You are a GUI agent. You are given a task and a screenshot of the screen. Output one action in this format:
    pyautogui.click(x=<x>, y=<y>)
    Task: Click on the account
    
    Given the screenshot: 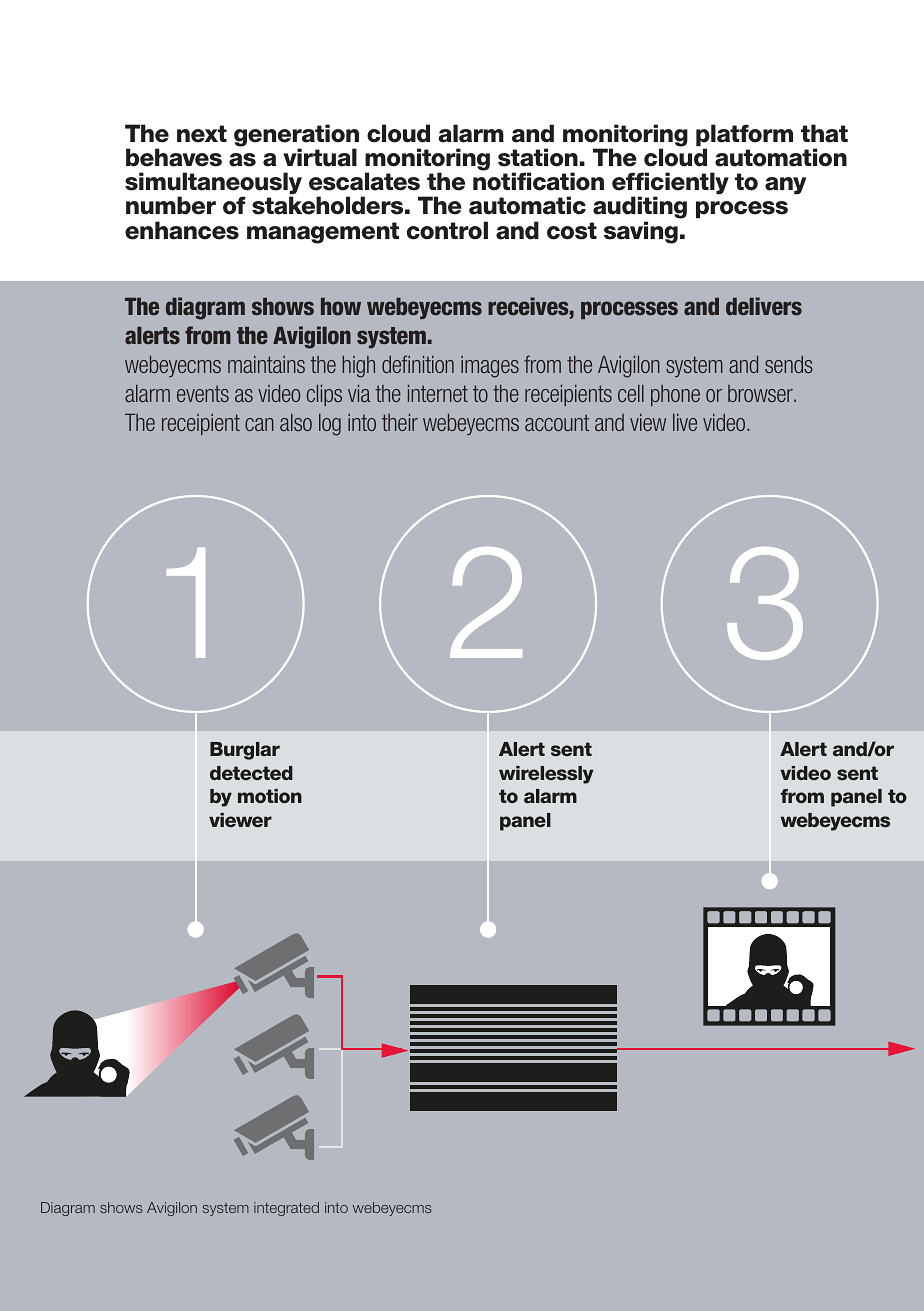 What is the action you would take?
    pyautogui.click(x=557, y=422)
